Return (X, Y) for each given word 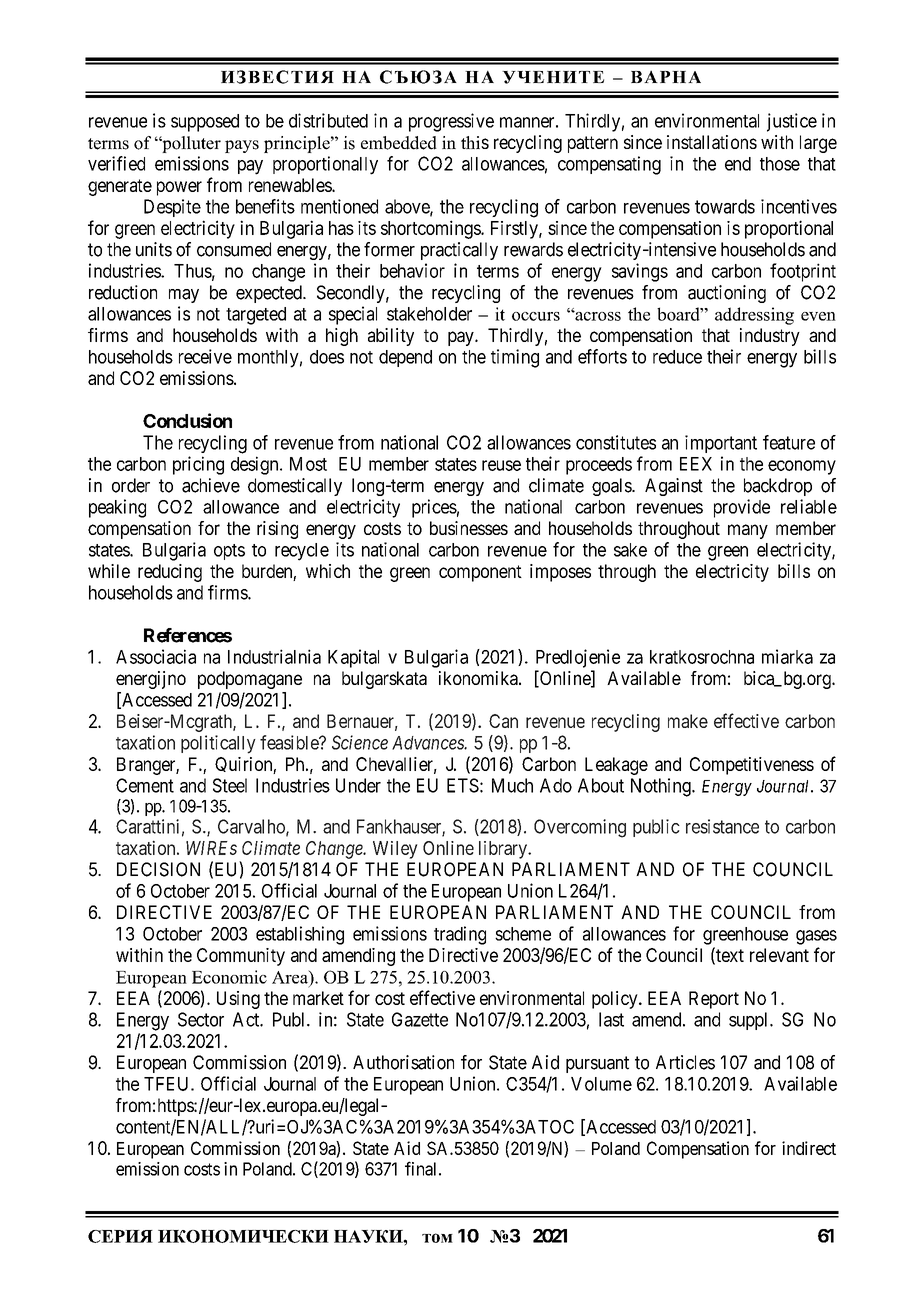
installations (712, 142)
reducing (170, 573)
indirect (809, 1148)
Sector (201, 1019)
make (688, 721)
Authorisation (403, 1062)
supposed (205, 123)
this (475, 142)
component (480, 573)
